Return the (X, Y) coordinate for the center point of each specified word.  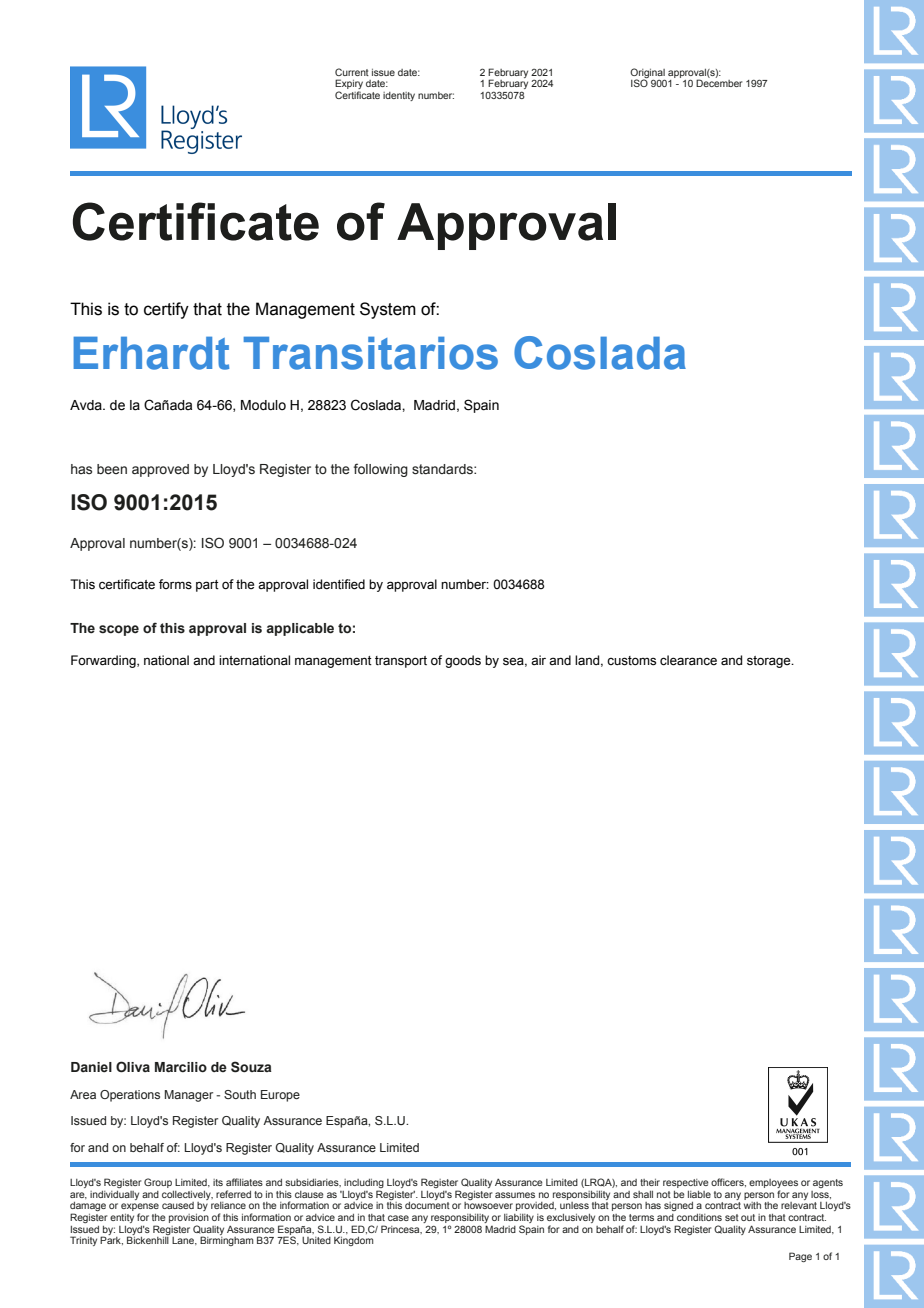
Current (352, 72)
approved (160, 470)
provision (189, 1218)
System (388, 310)
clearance (688, 660)
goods (463, 661)
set (732, 1217)
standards (443, 469)
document (427, 1205)
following (381, 470)
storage (770, 662)
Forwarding (104, 661)
